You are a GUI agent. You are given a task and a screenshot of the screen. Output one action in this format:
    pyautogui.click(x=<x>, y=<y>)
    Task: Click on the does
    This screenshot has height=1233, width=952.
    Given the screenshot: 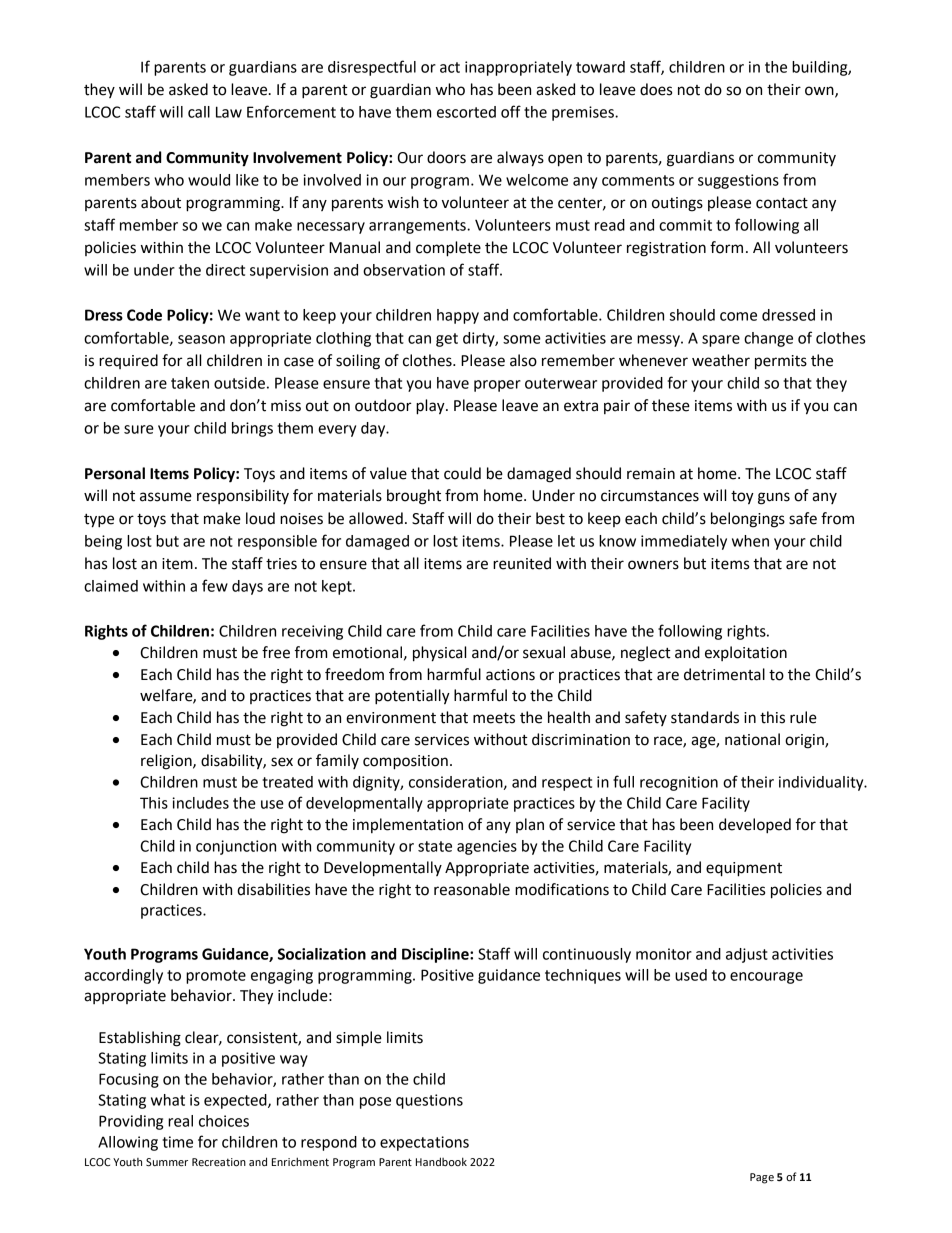 What is the action you would take?
    pyautogui.click(x=656, y=89)
